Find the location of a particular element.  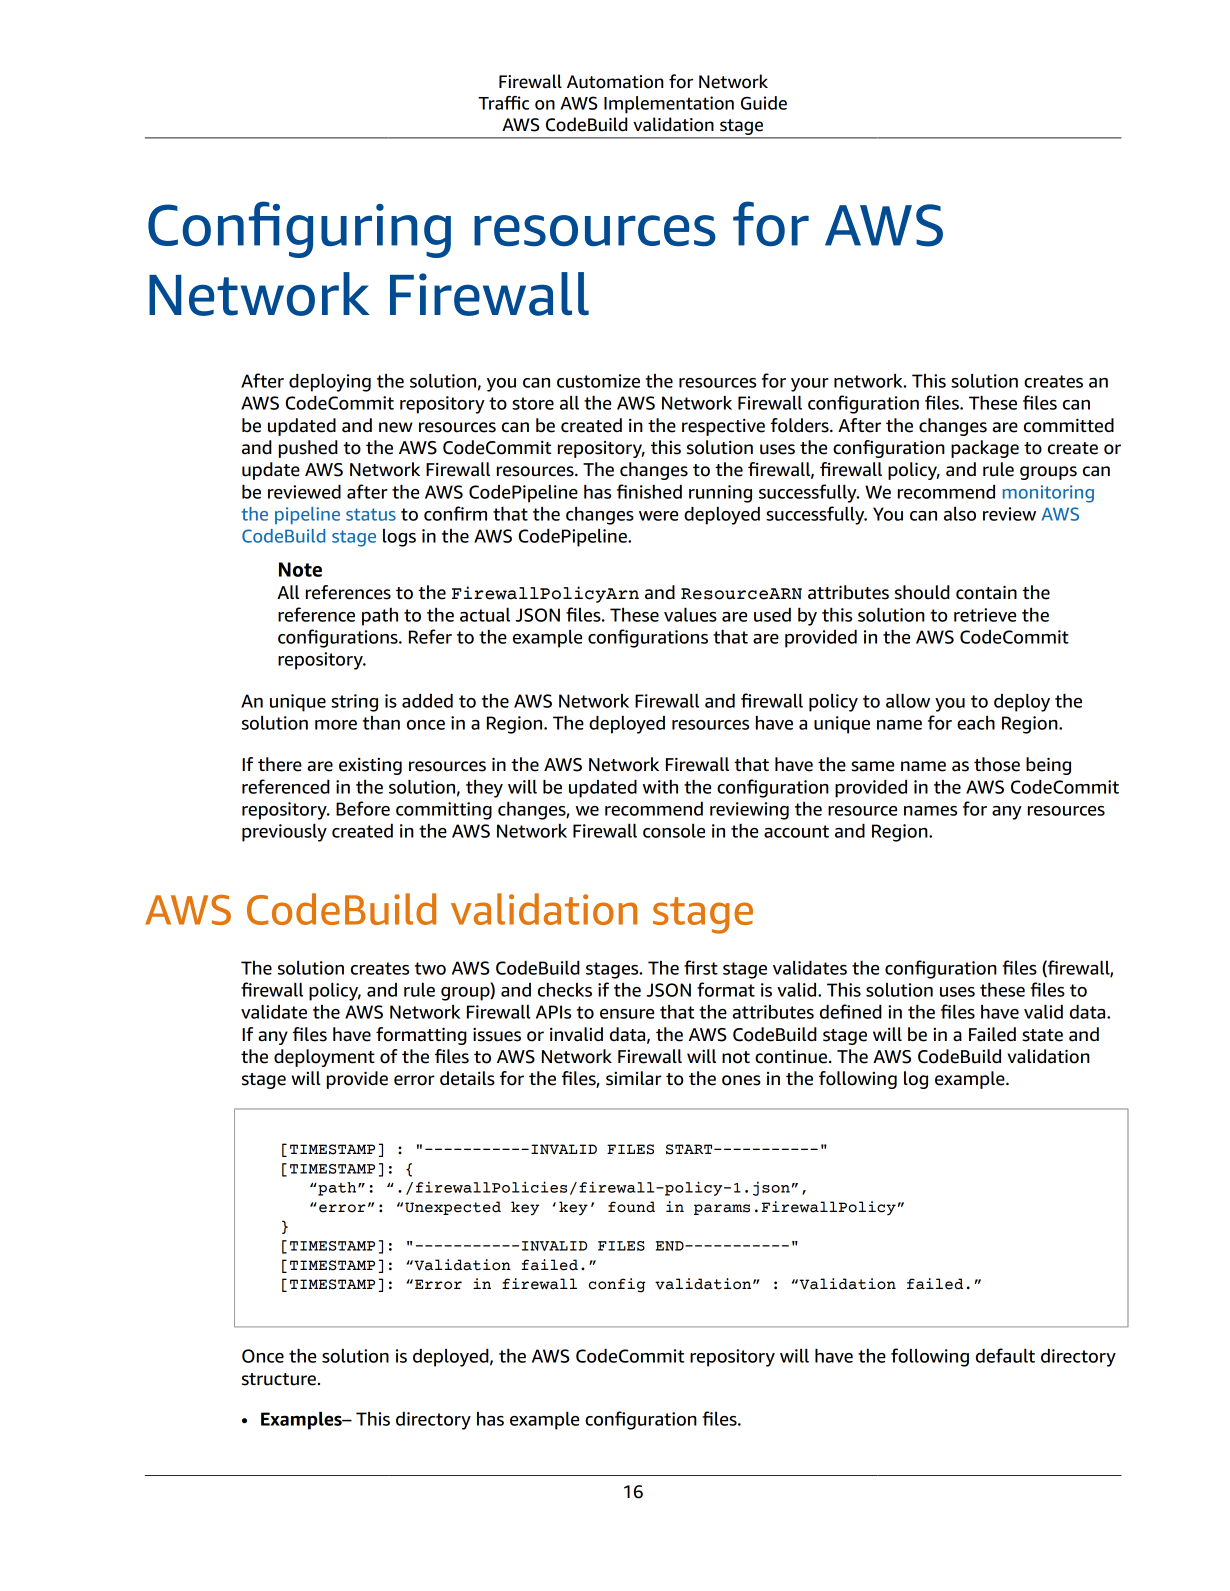

Automation is located at coordinates (615, 82).
